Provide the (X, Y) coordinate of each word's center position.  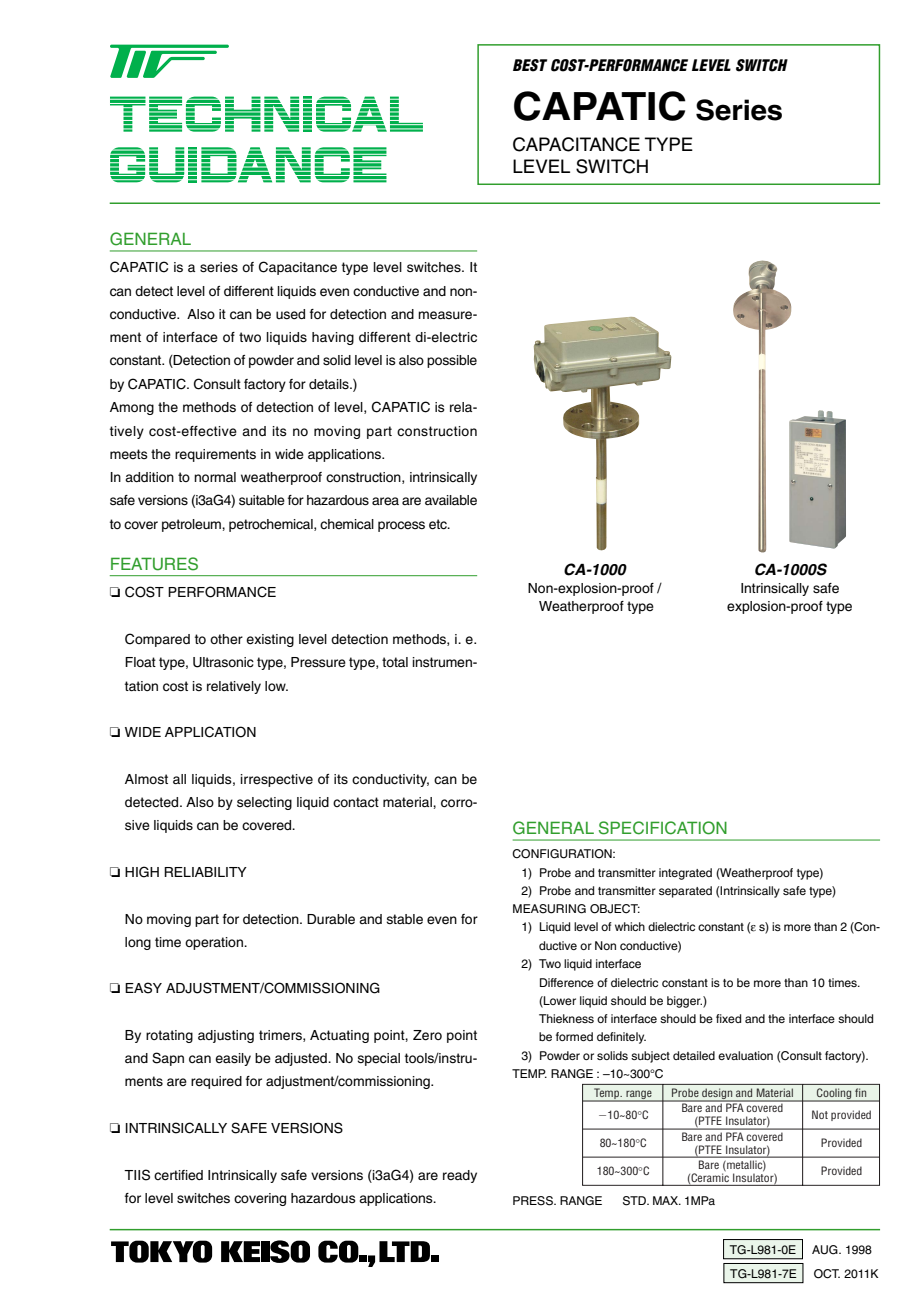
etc (439, 524)
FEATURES (154, 564)
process (401, 526)
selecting (264, 803)
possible (452, 361)
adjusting (226, 1036)
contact (356, 802)
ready (460, 1176)
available (451, 500)
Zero (427, 1035)
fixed (728, 1018)
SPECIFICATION (663, 828)
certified (178, 1175)
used (290, 314)
